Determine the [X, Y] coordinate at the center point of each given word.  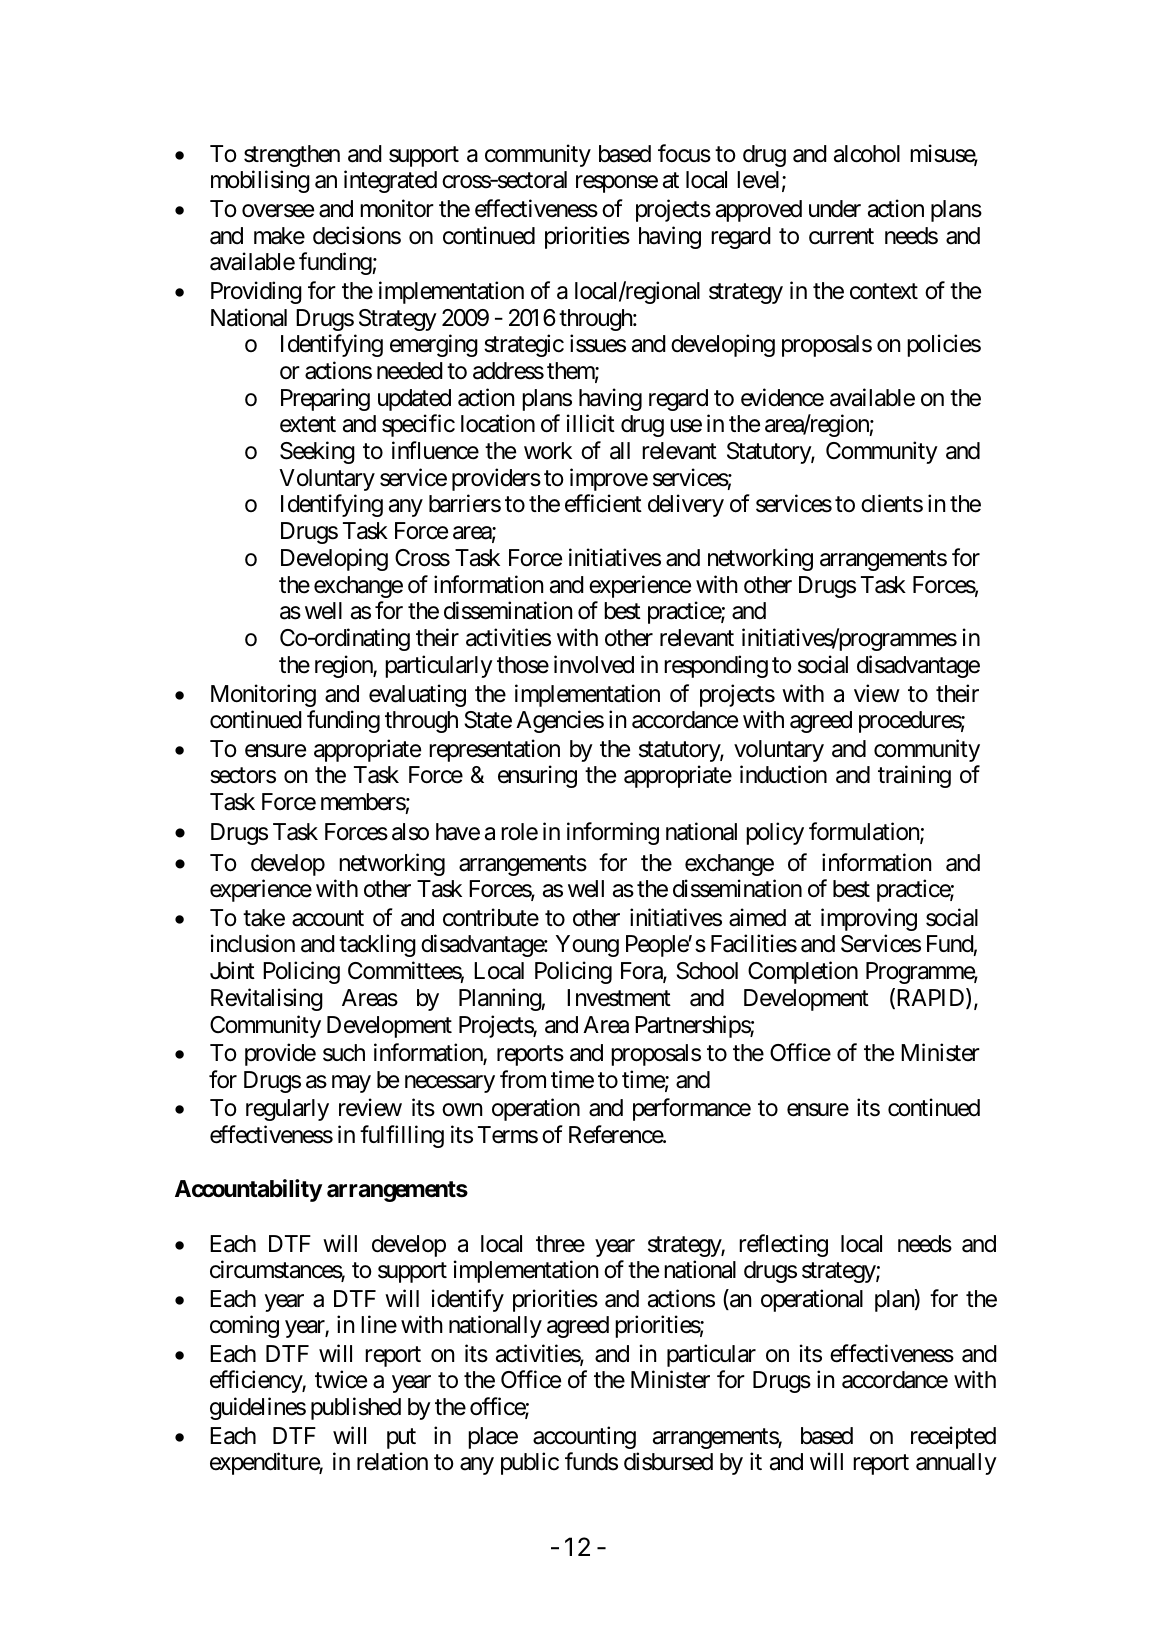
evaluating [417, 695]
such [344, 1053]
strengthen [292, 156]
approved [759, 211]
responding [716, 666]
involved [594, 664]
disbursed [668, 1461]
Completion [803, 972]
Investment [619, 998]
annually [956, 1464]
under [835, 209]
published [356, 1408]
